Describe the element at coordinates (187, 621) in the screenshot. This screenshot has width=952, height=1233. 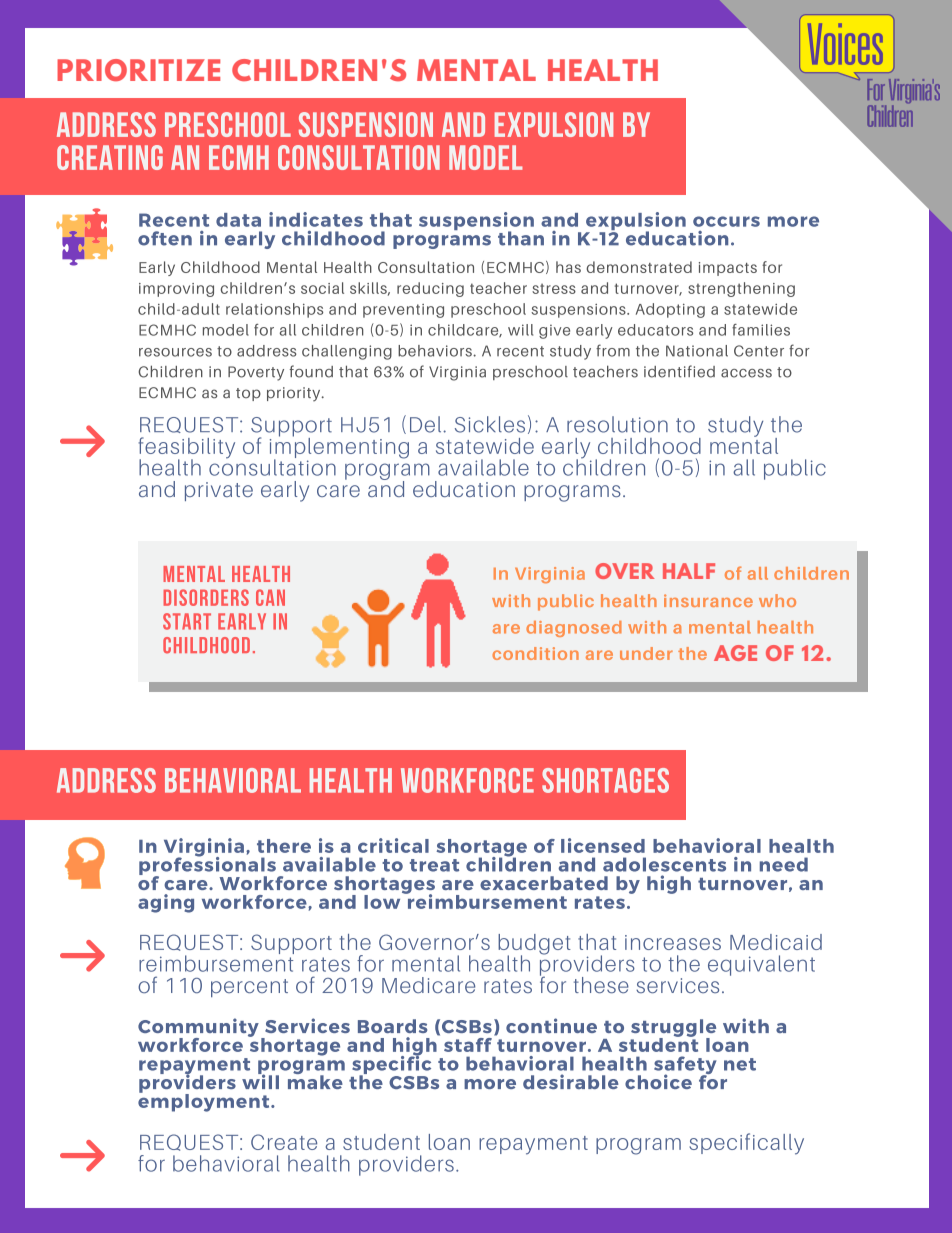
I see `start` at that location.
